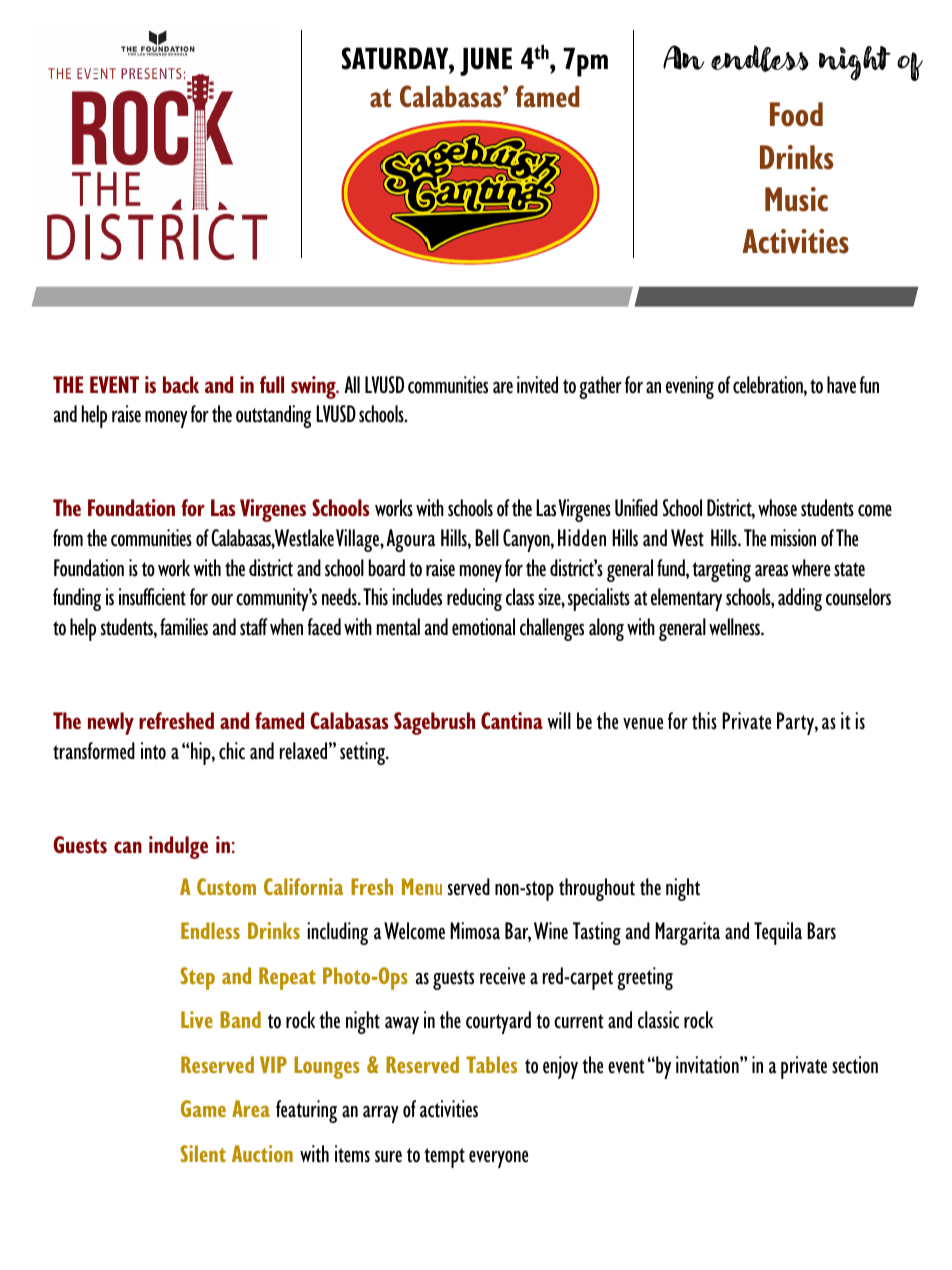 The height and width of the screenshot is (1270, 952). Describe the element at coordinates (486, 61) in the screenshot. I see `JUNE` at that location.
